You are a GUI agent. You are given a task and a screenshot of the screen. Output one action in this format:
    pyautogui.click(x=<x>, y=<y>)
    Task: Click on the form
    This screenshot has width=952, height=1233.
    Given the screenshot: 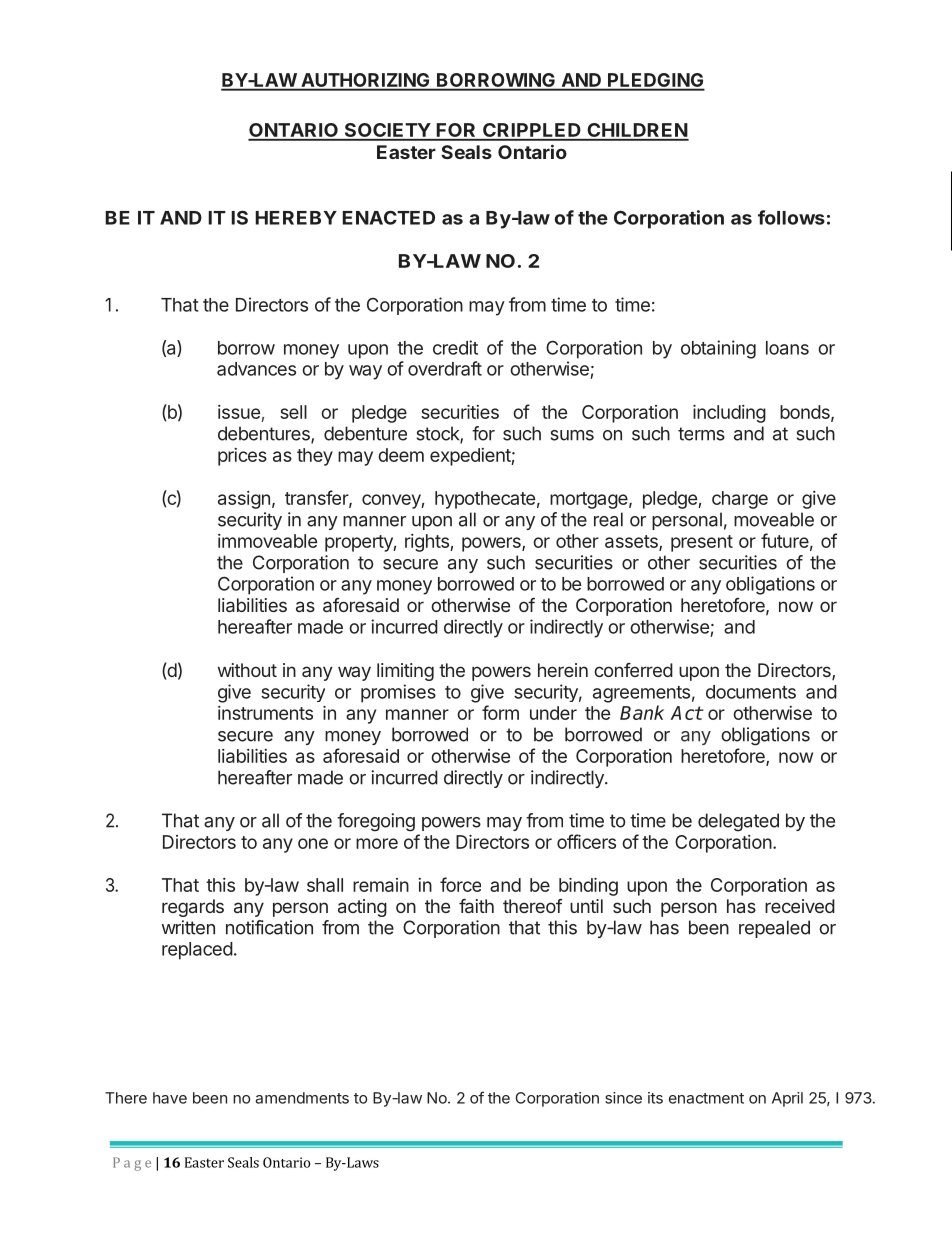 What is the action you would take?
    pyautogui.click(x=500, y=712)
